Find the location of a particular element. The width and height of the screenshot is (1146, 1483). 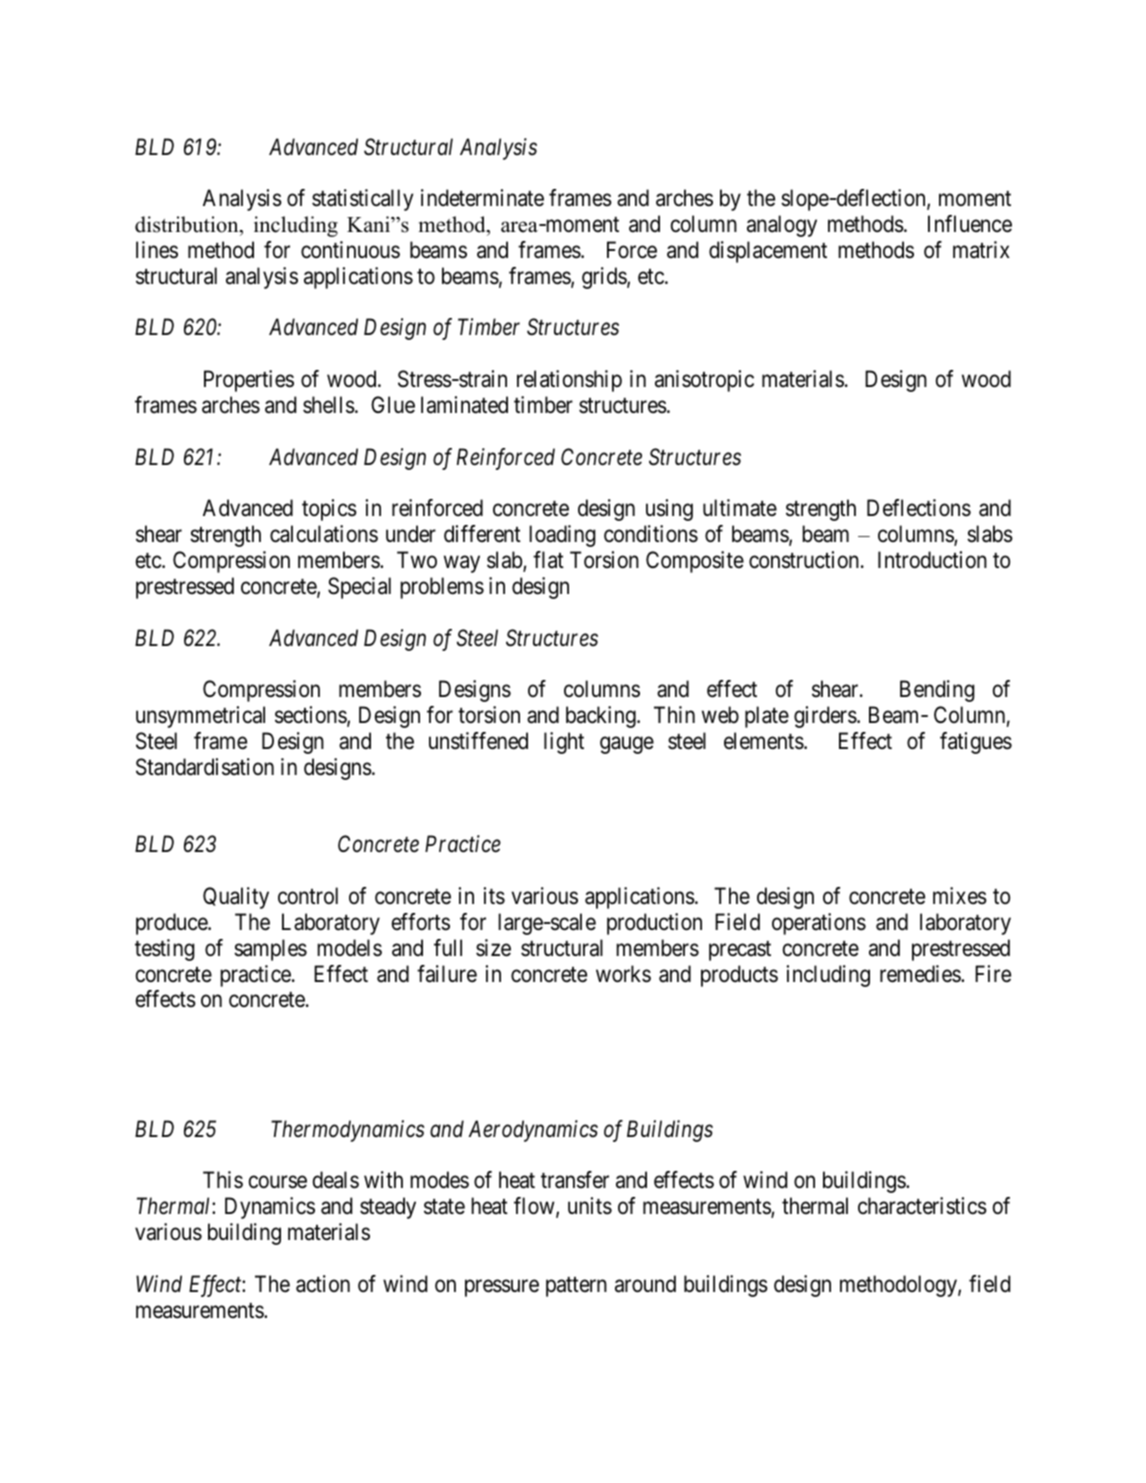

Quality is located at coordinates (236, 898).
